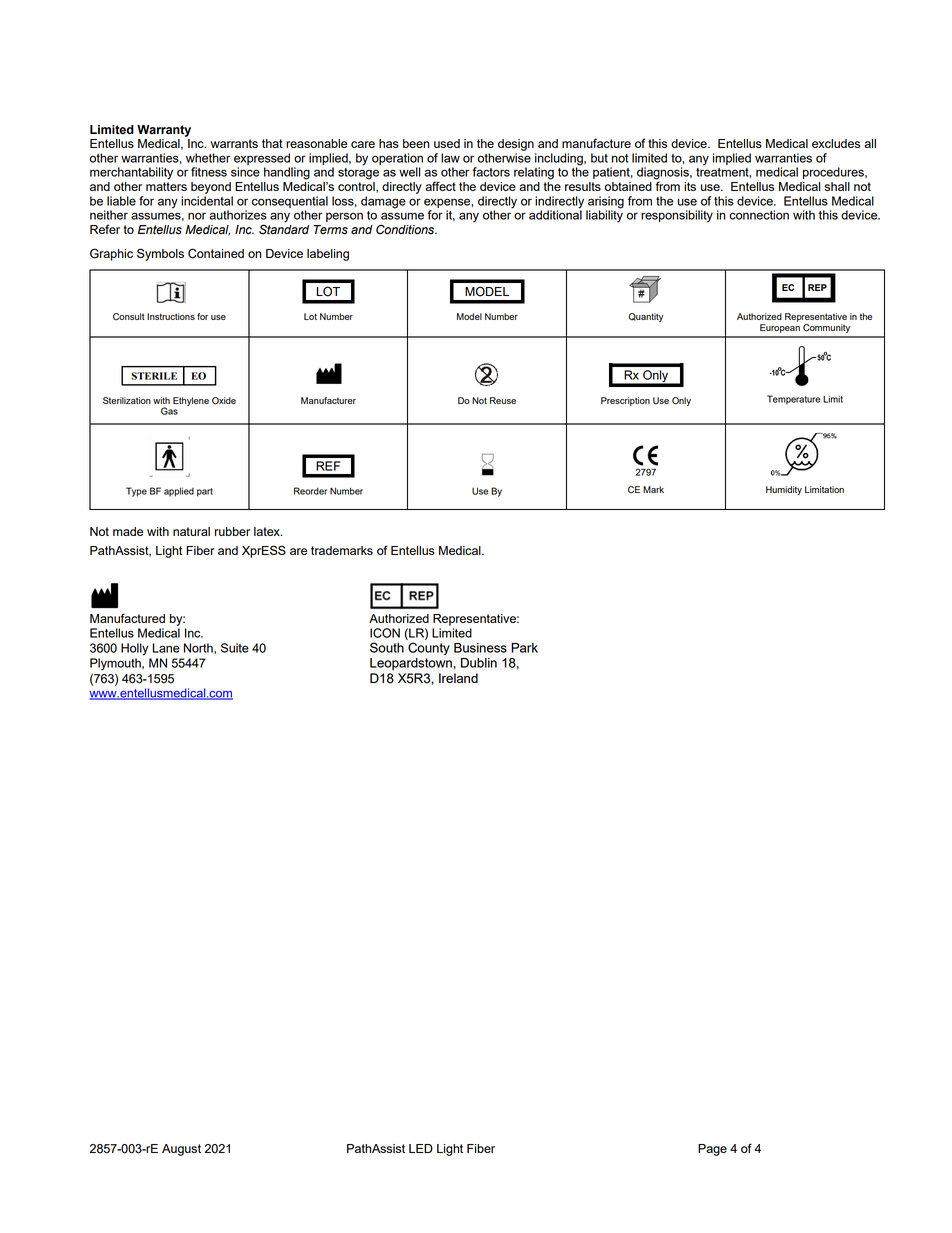  Describe the element at coordinates (458, 678) in the screenshot. I see `Ireland` at that location.
